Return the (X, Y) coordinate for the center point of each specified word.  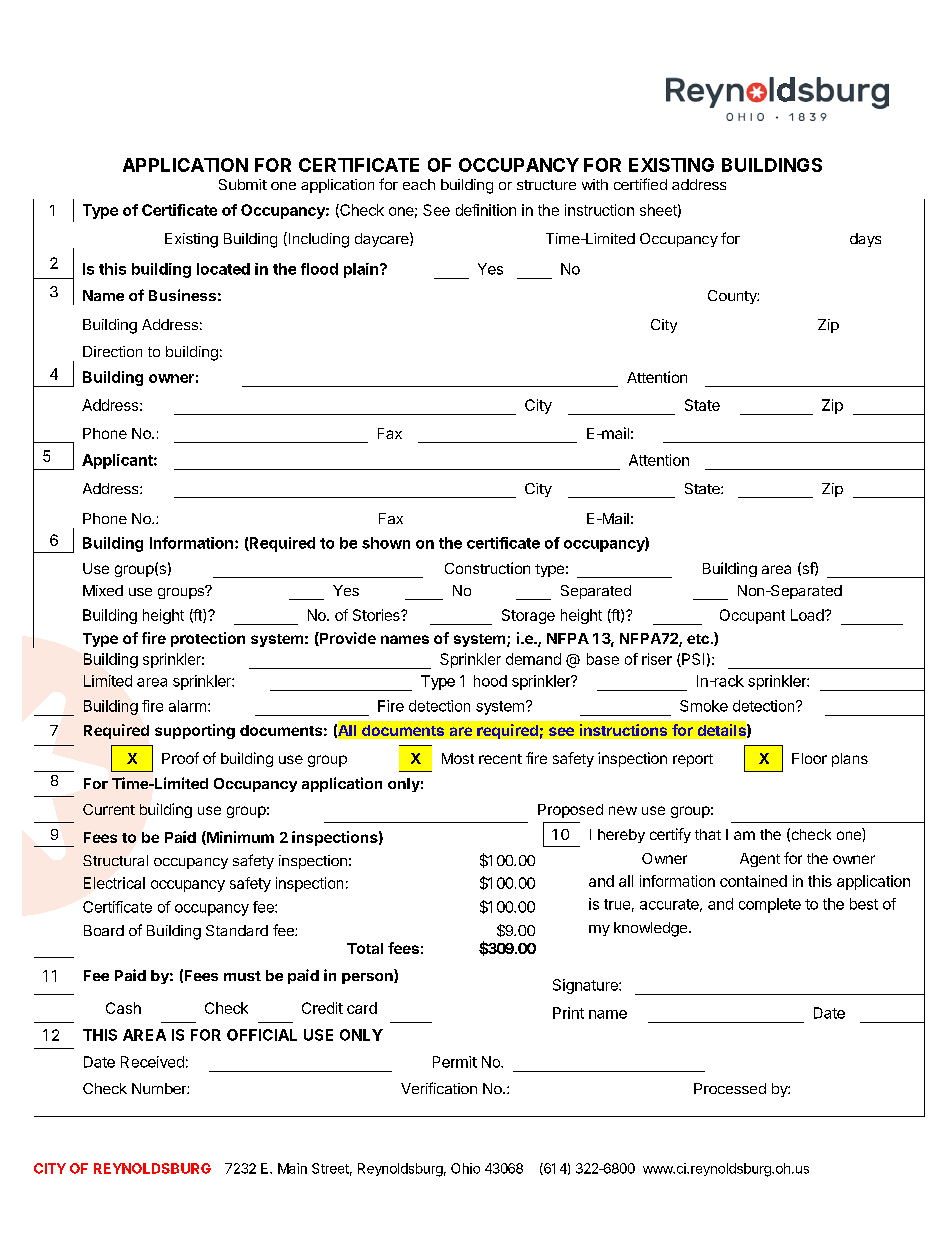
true (617, 904)
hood (490, 681)
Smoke (704, 706)
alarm (187, 706)
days (865, 240)
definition (486, 210)
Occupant (752, 616)
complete (770, 905)
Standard (237, 930)
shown (386, 543)
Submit (243, 184)
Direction (112, 351)
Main (292, 1168)
